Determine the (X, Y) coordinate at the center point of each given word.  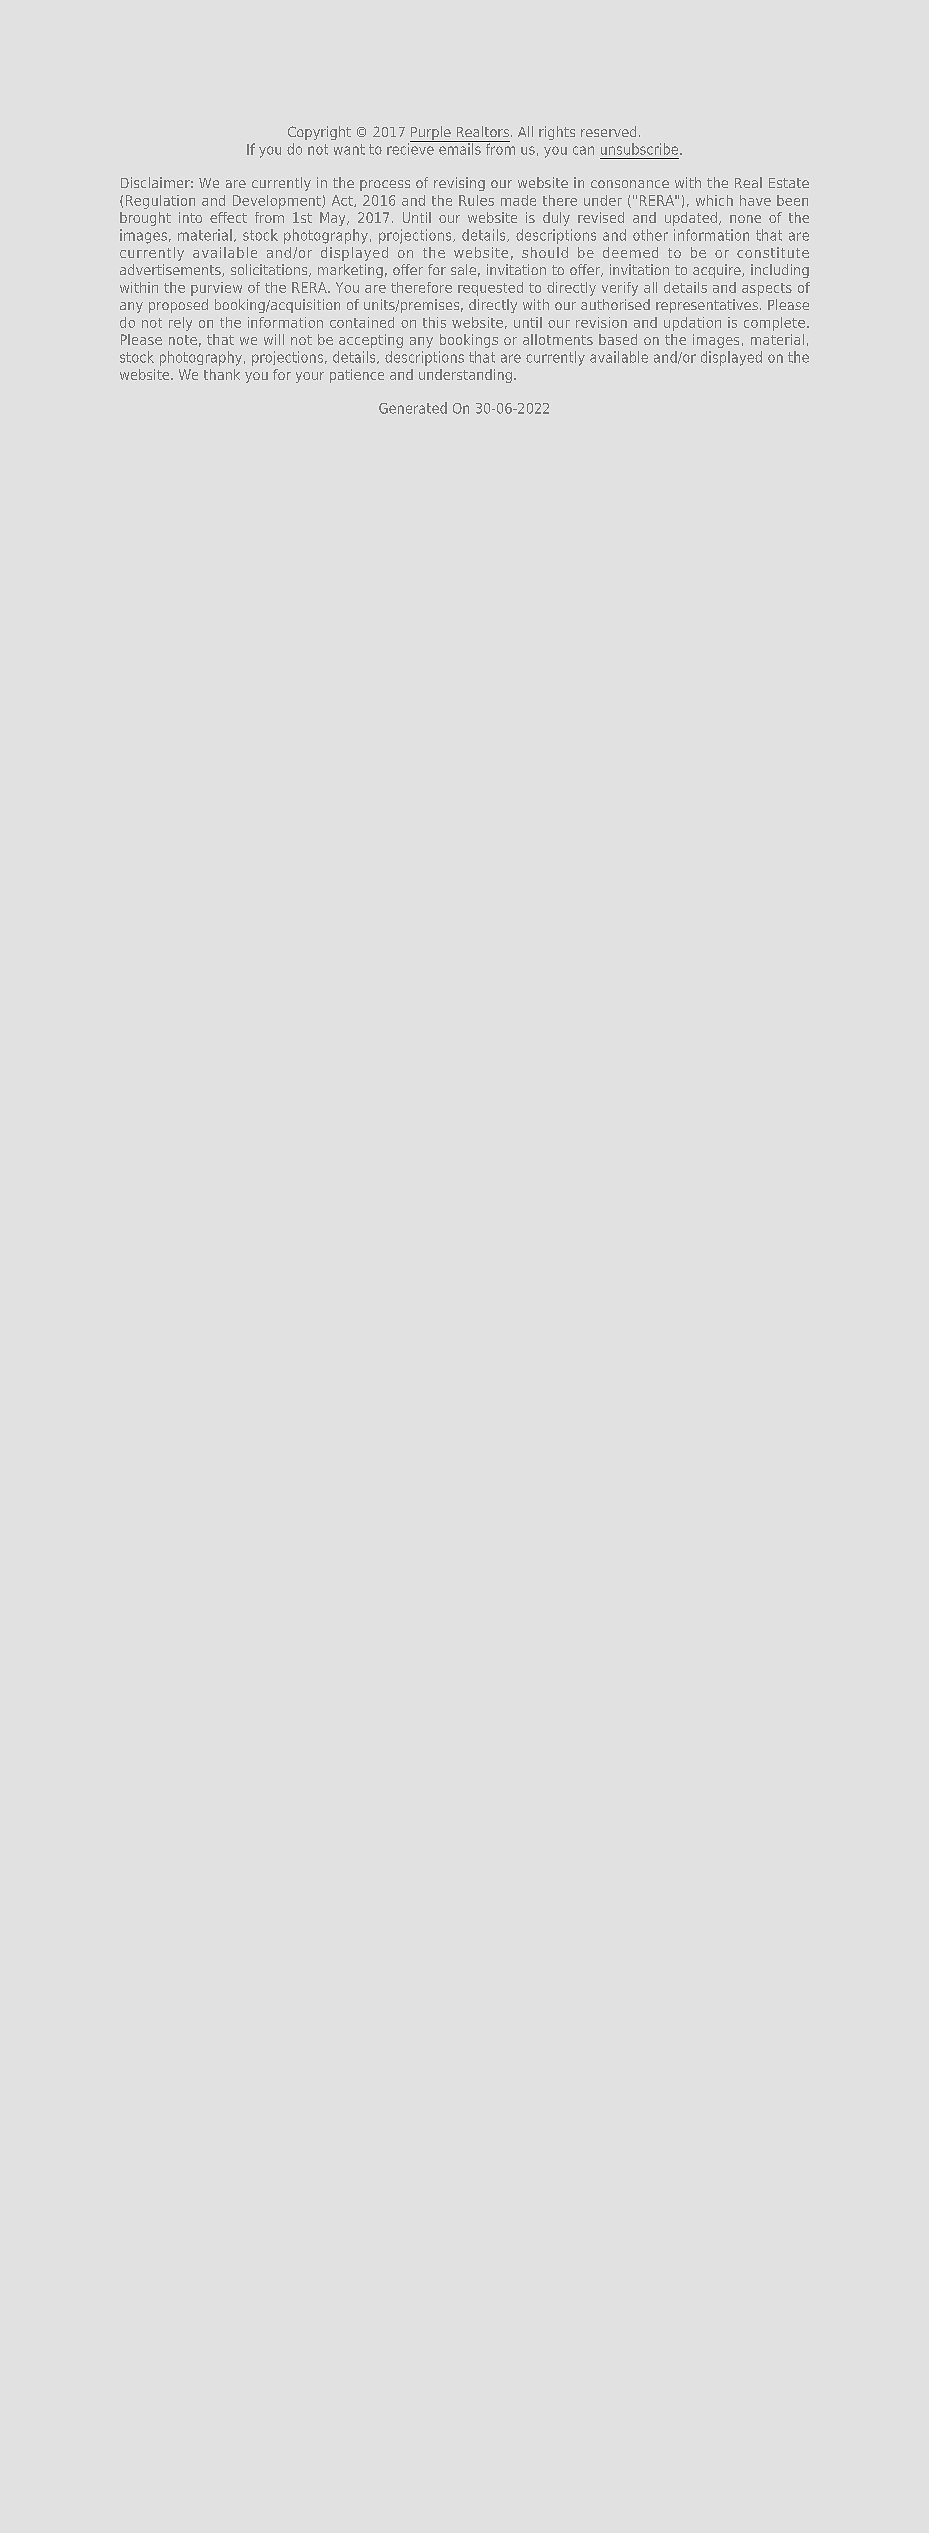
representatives (707, 306)
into (190, 217)
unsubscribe (641, 149)
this (434, 322)
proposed (178, 306)
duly (556, 219)
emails (460, 148)
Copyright (319, 133)
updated (691, 219)
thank (222, 374)
